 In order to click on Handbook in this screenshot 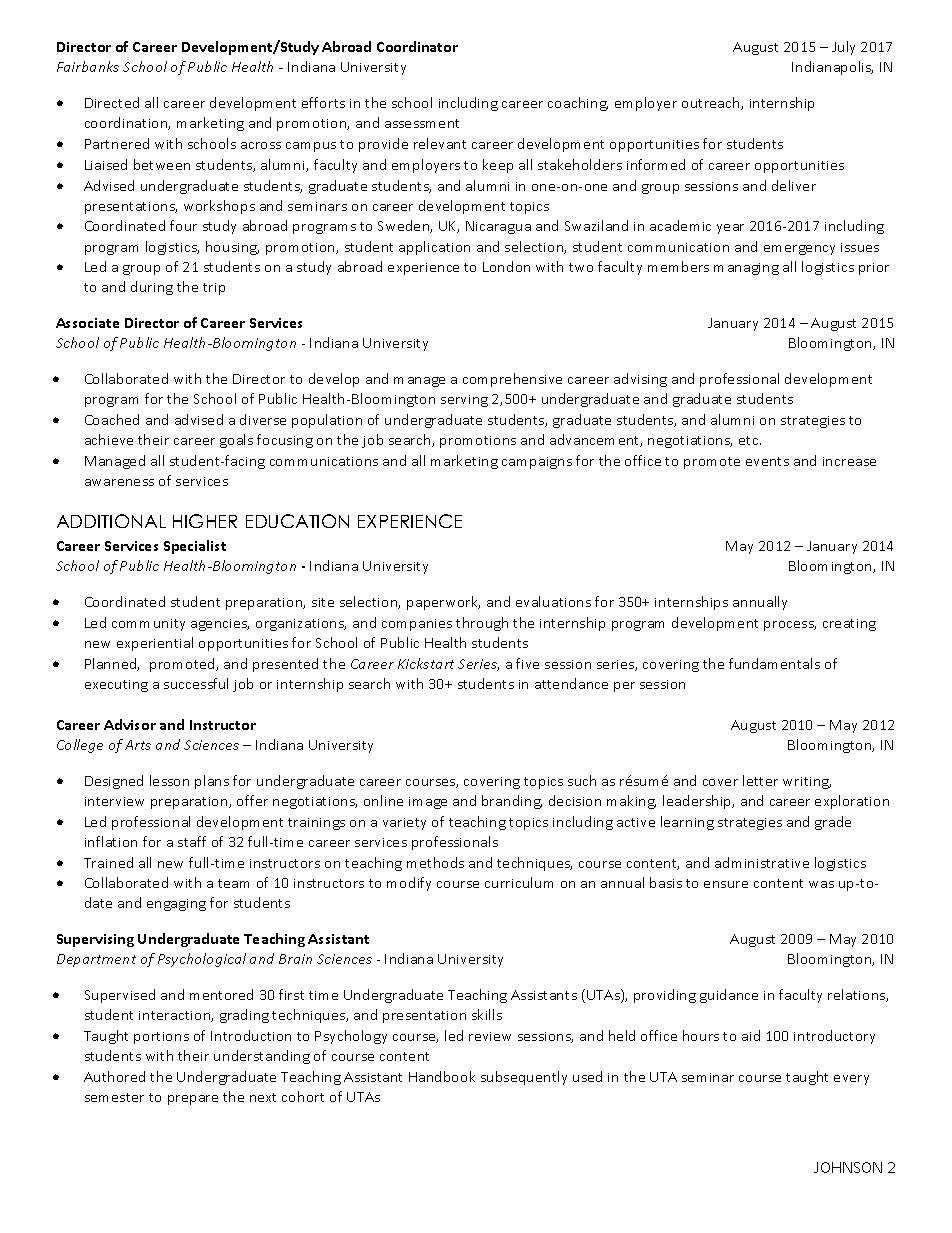, I will do `click(442, 1076)`.
